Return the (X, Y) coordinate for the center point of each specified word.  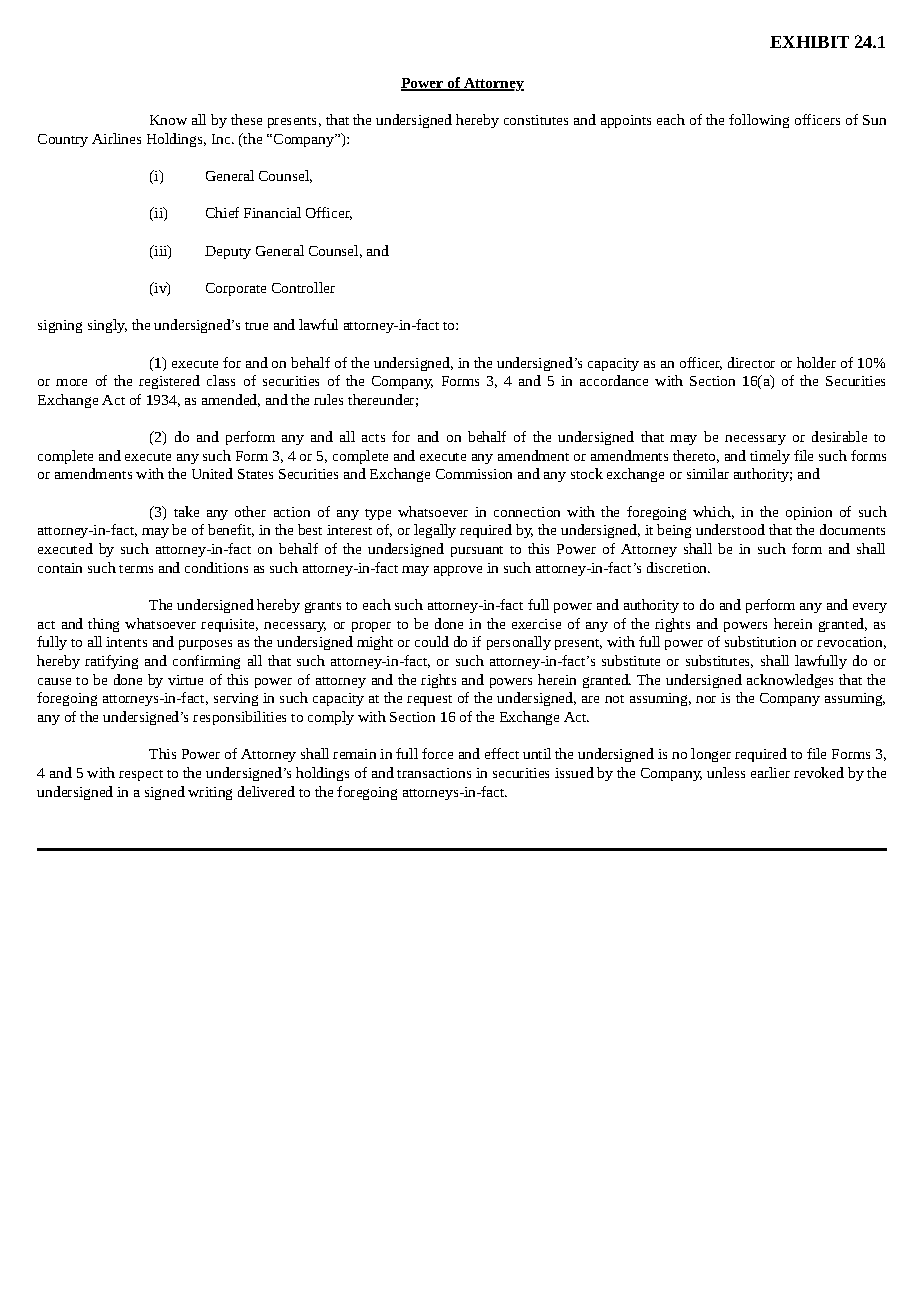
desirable (839, 436)
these (246, 119)
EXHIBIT (809, 42)
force (437, 753)
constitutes (536, 120)
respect (141, 775)
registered (169, 382)
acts (373, 438)
